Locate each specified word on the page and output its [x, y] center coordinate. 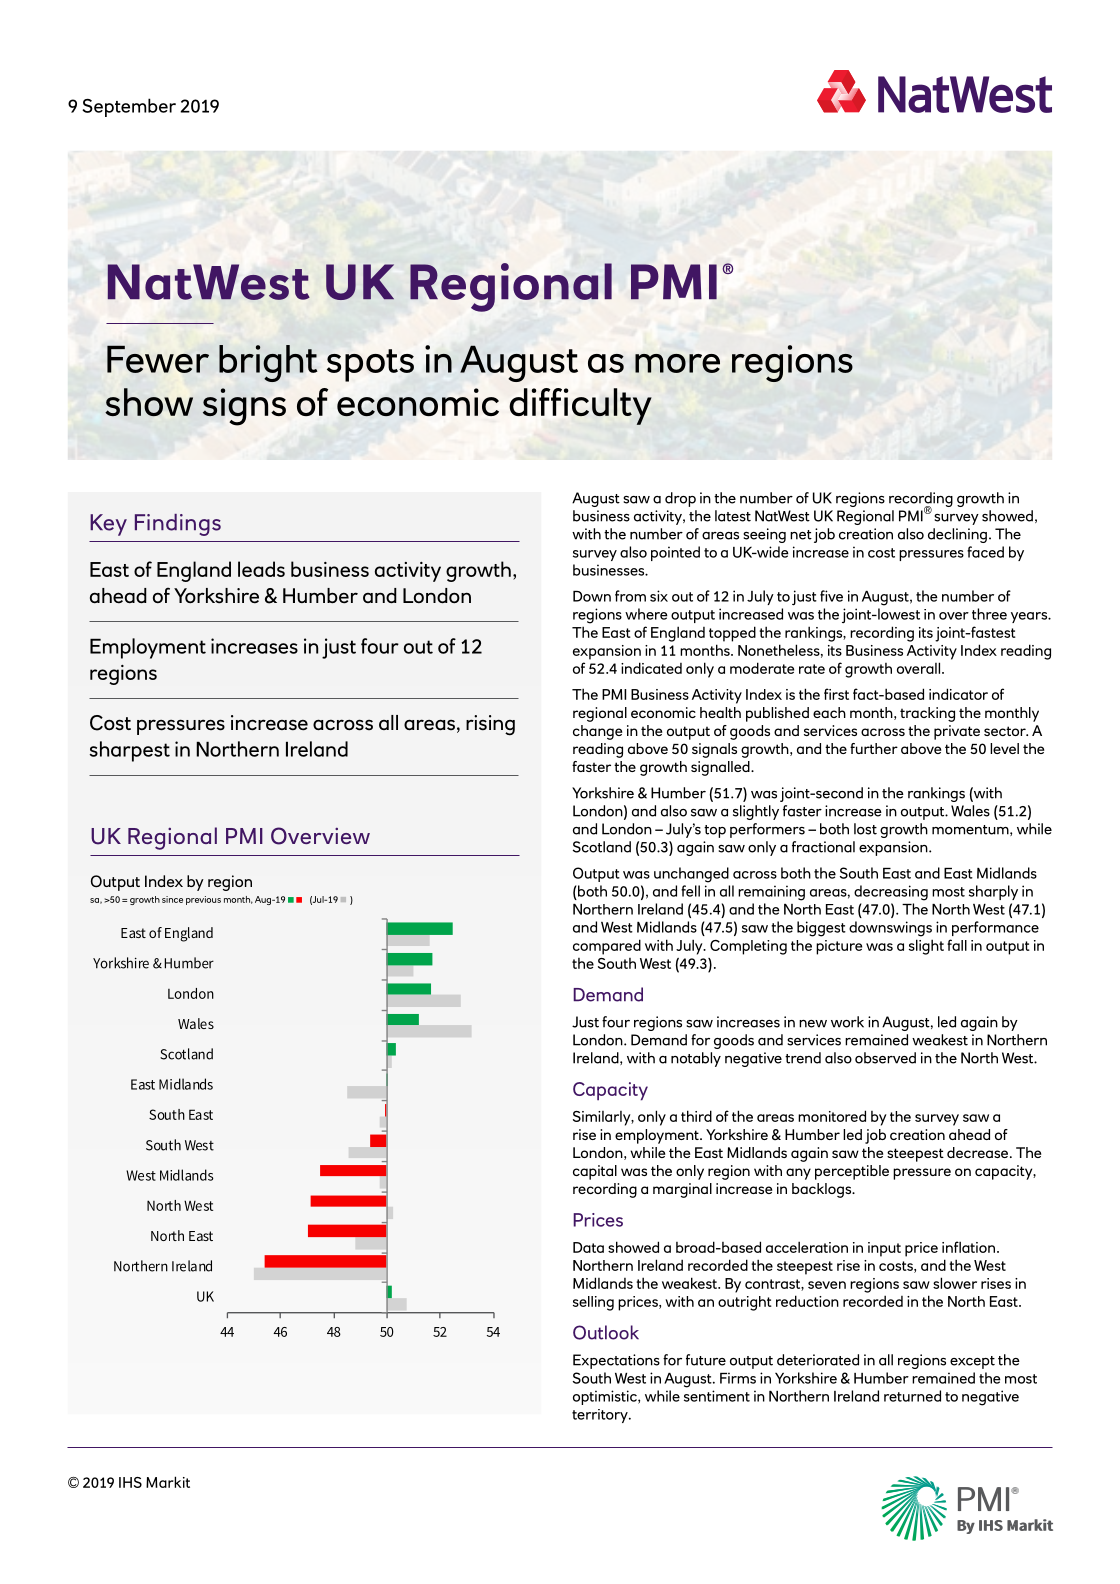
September [129, 107]
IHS [130, 1482]
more [677, 363]
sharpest [130, 751]
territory [601, 1416]
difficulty [580, 406]
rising [490, 725]
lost [865, 829]
